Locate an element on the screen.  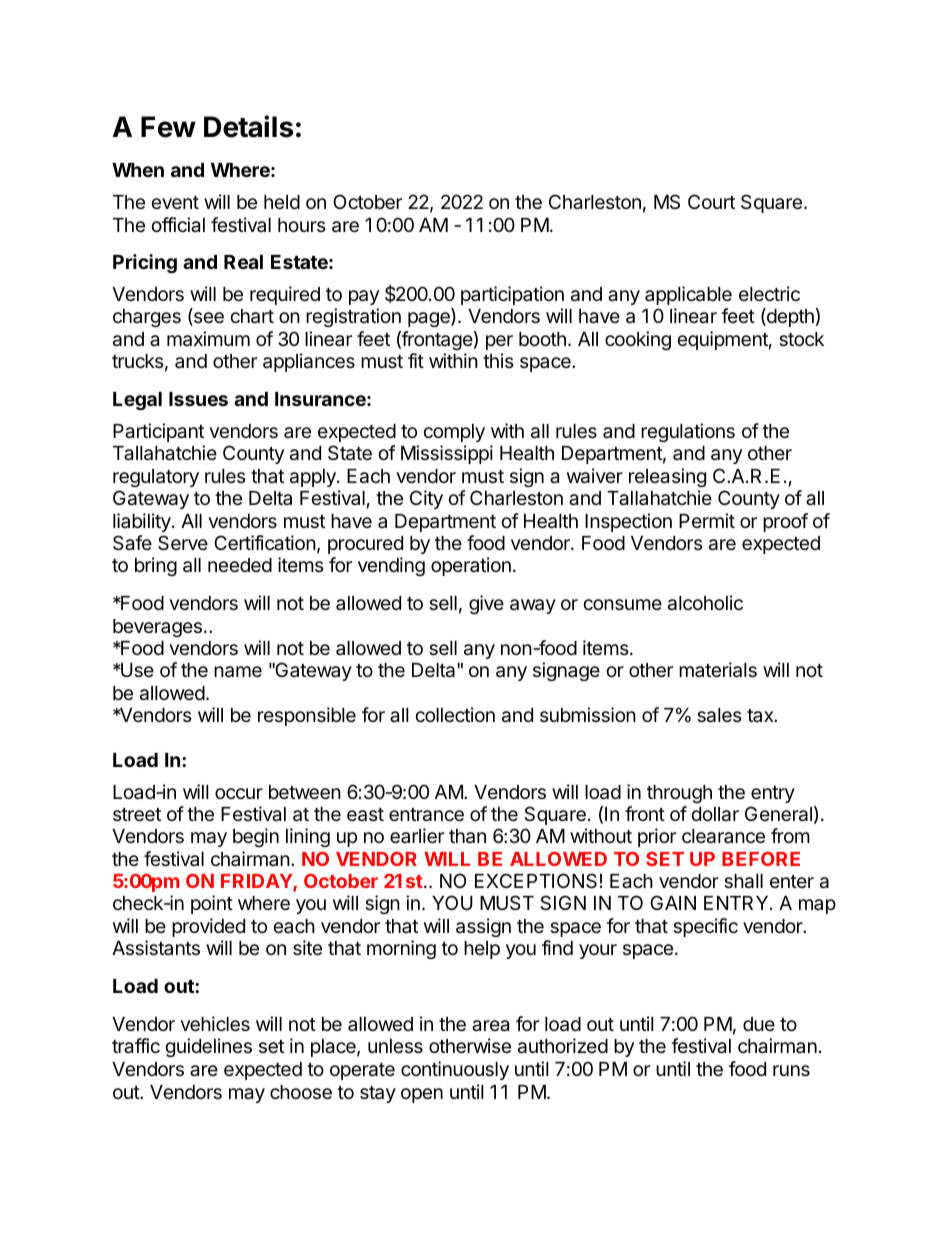
Details is located at coordinates (248, 126).
